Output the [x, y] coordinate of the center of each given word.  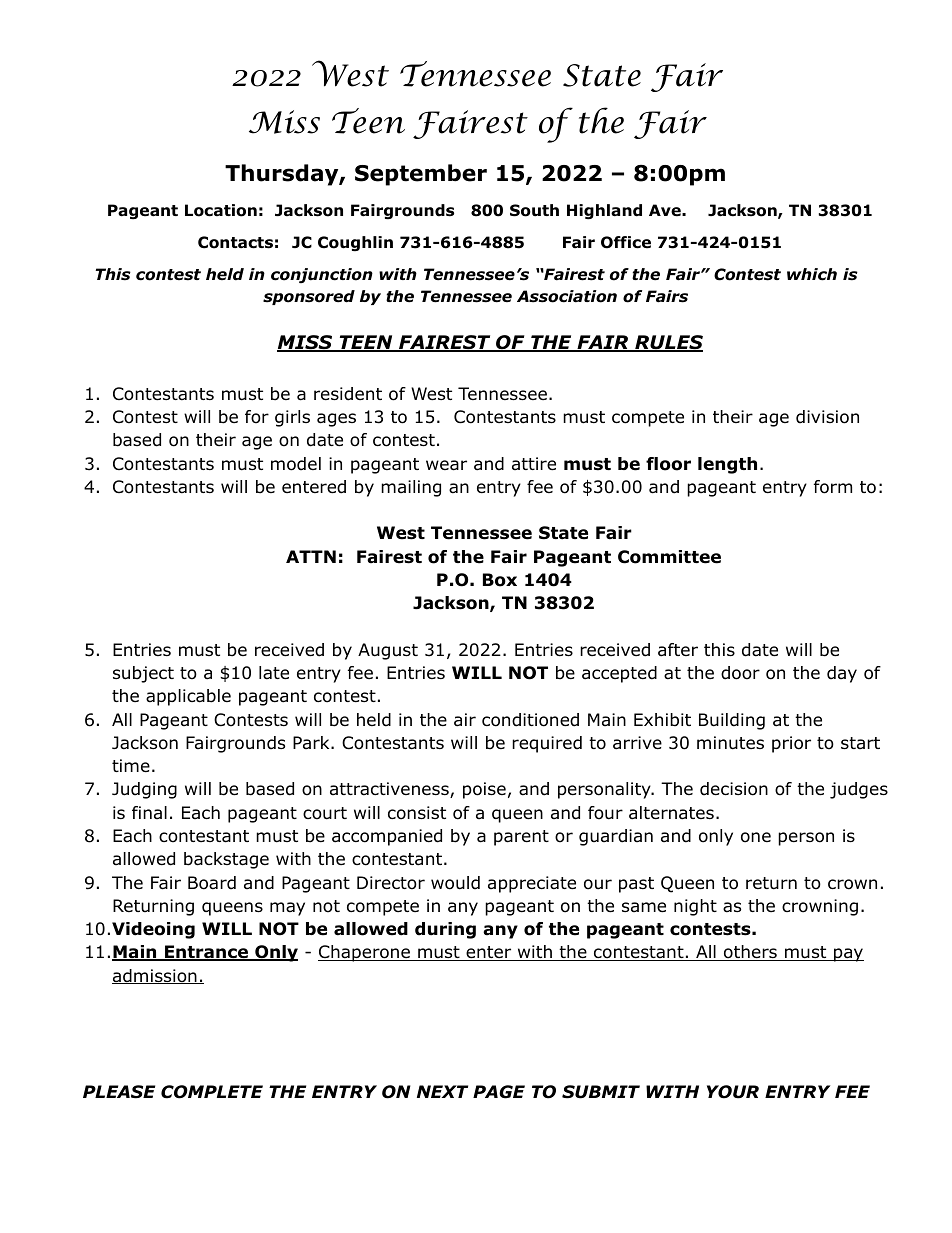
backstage [226, 860]
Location [221, 210]
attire [534, 464]
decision [734, 789]
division [827, 417]
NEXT [442, 1091]
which [812, 274]
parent [521, 838]
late [274, 673]
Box [500, 580]
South [534, 210]
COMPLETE [212, 1092]
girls [292, 418]
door [740, 673]
